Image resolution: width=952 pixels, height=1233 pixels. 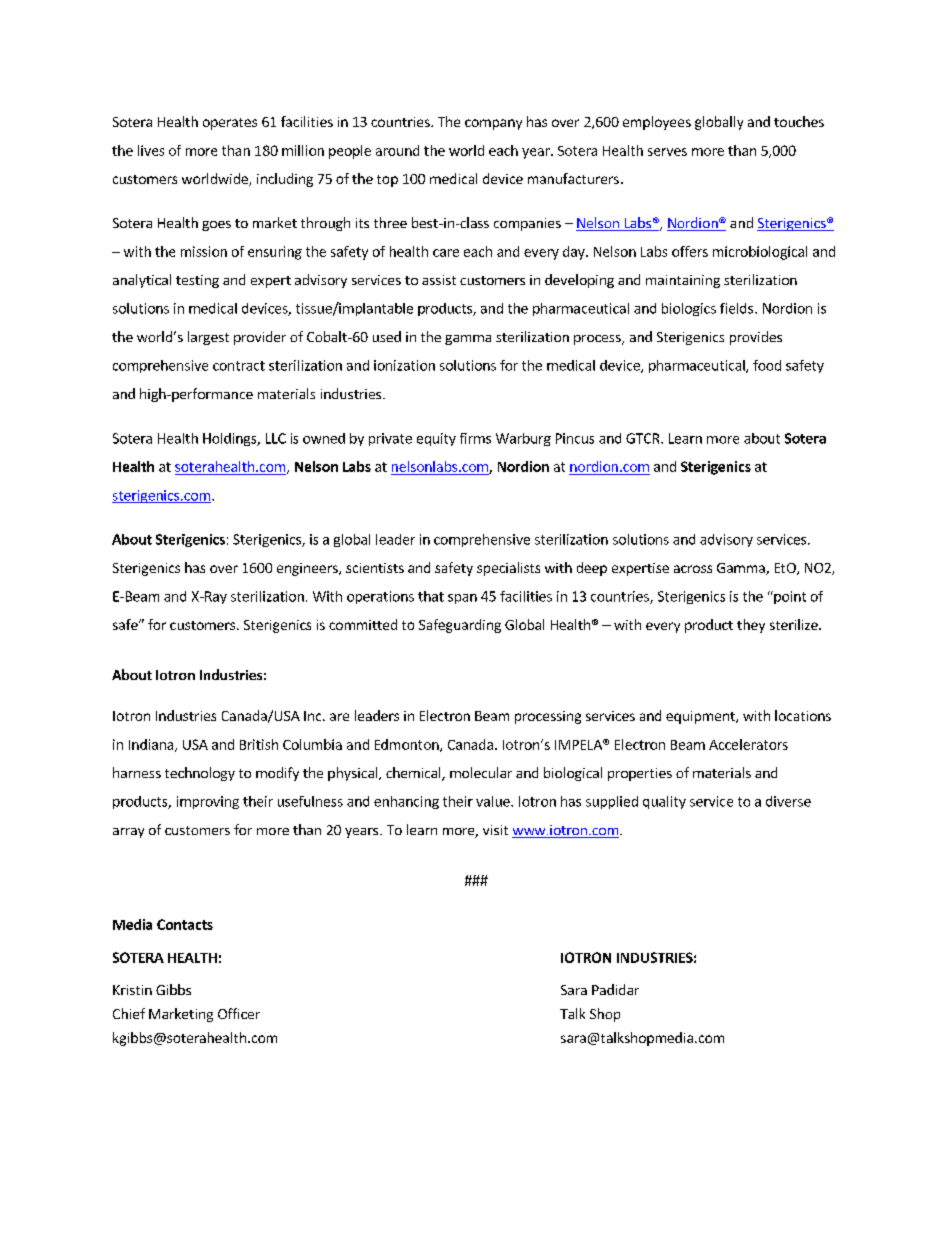 What do you see at coordinates (276, 438) in the screenshot?
I see `LLC` at bounding box center [276, 438].
